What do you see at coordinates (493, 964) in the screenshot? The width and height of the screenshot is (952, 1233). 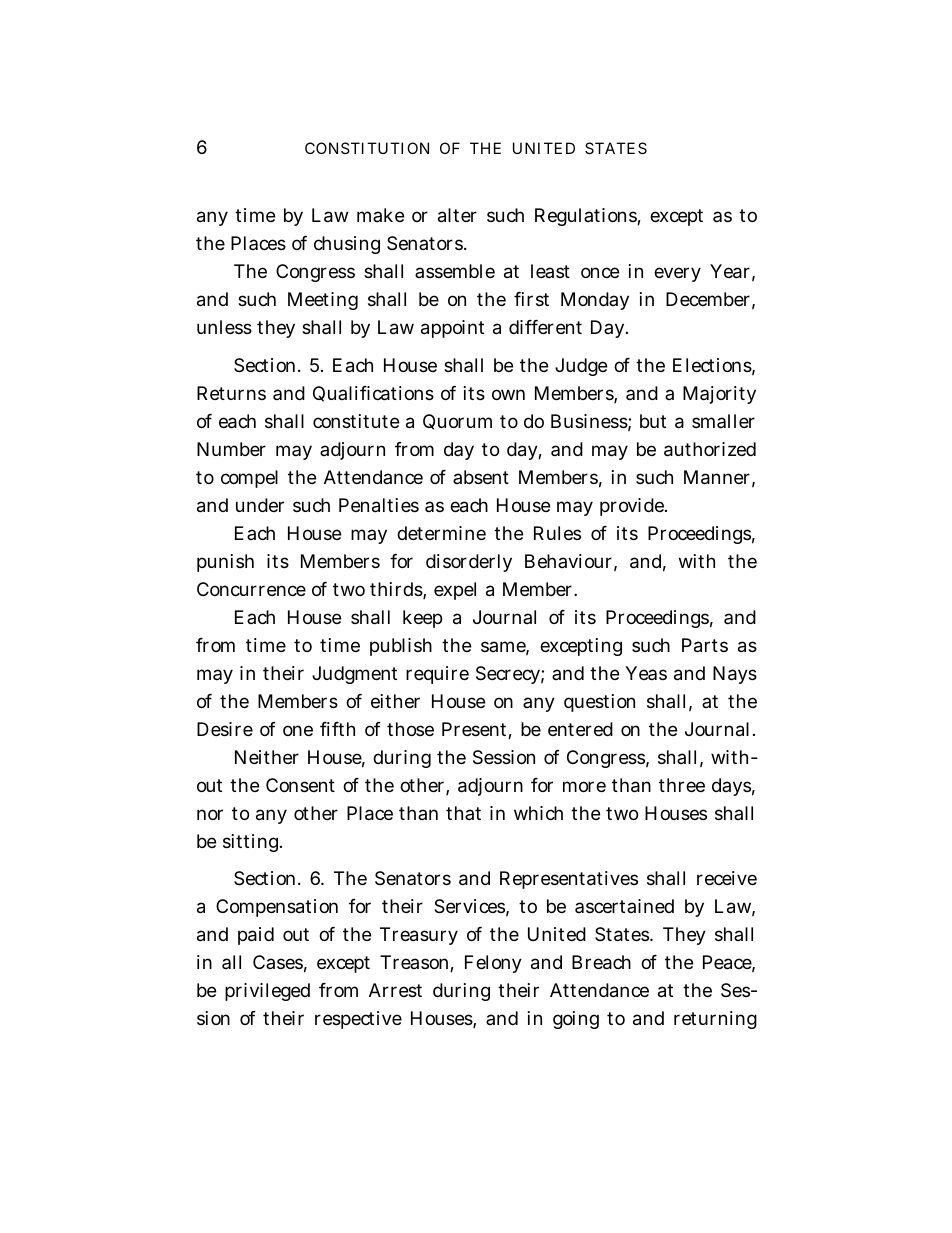 I see `Felony` at bounding box center [493, 964].
